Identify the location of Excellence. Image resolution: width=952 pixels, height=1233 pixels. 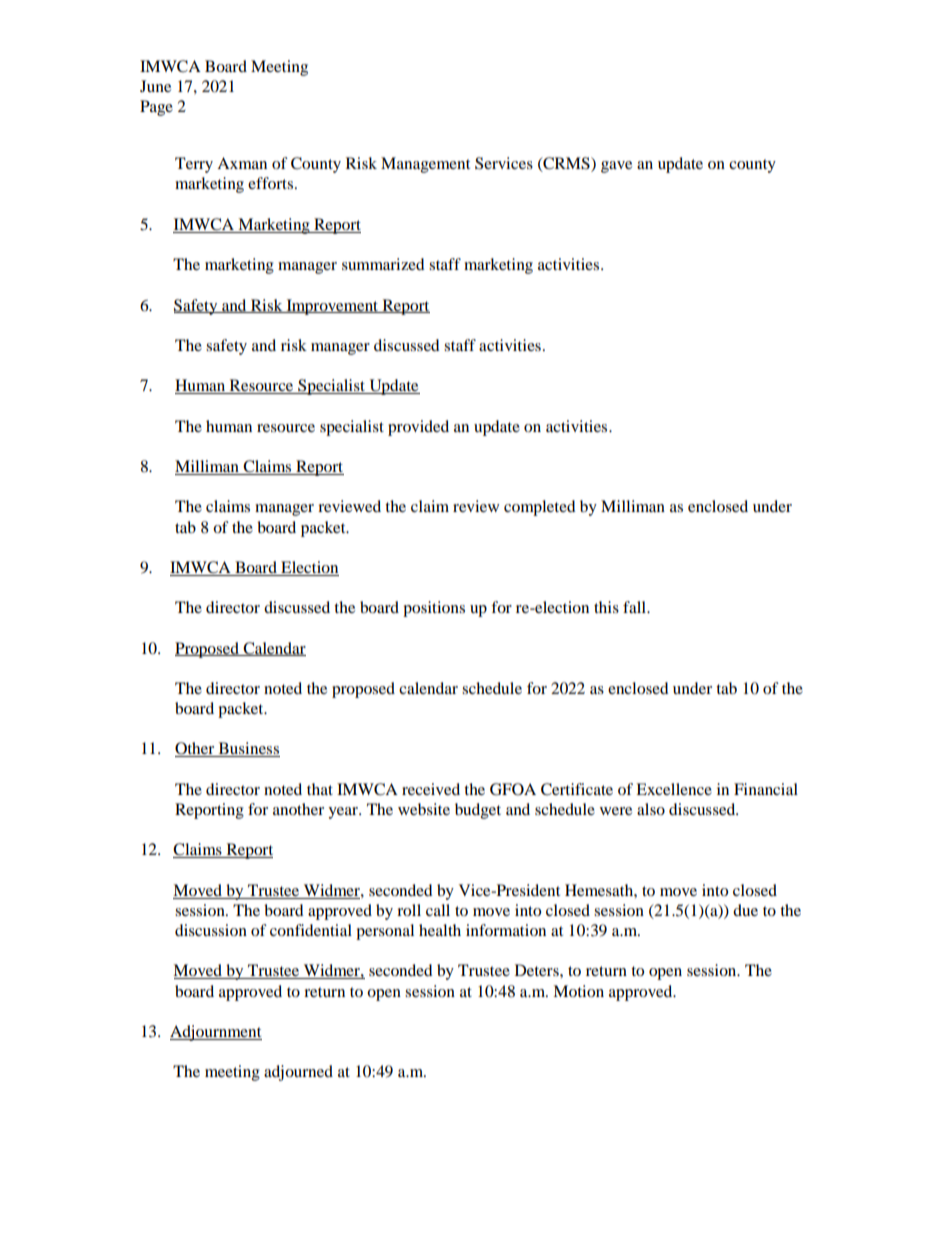
(674, 789).
